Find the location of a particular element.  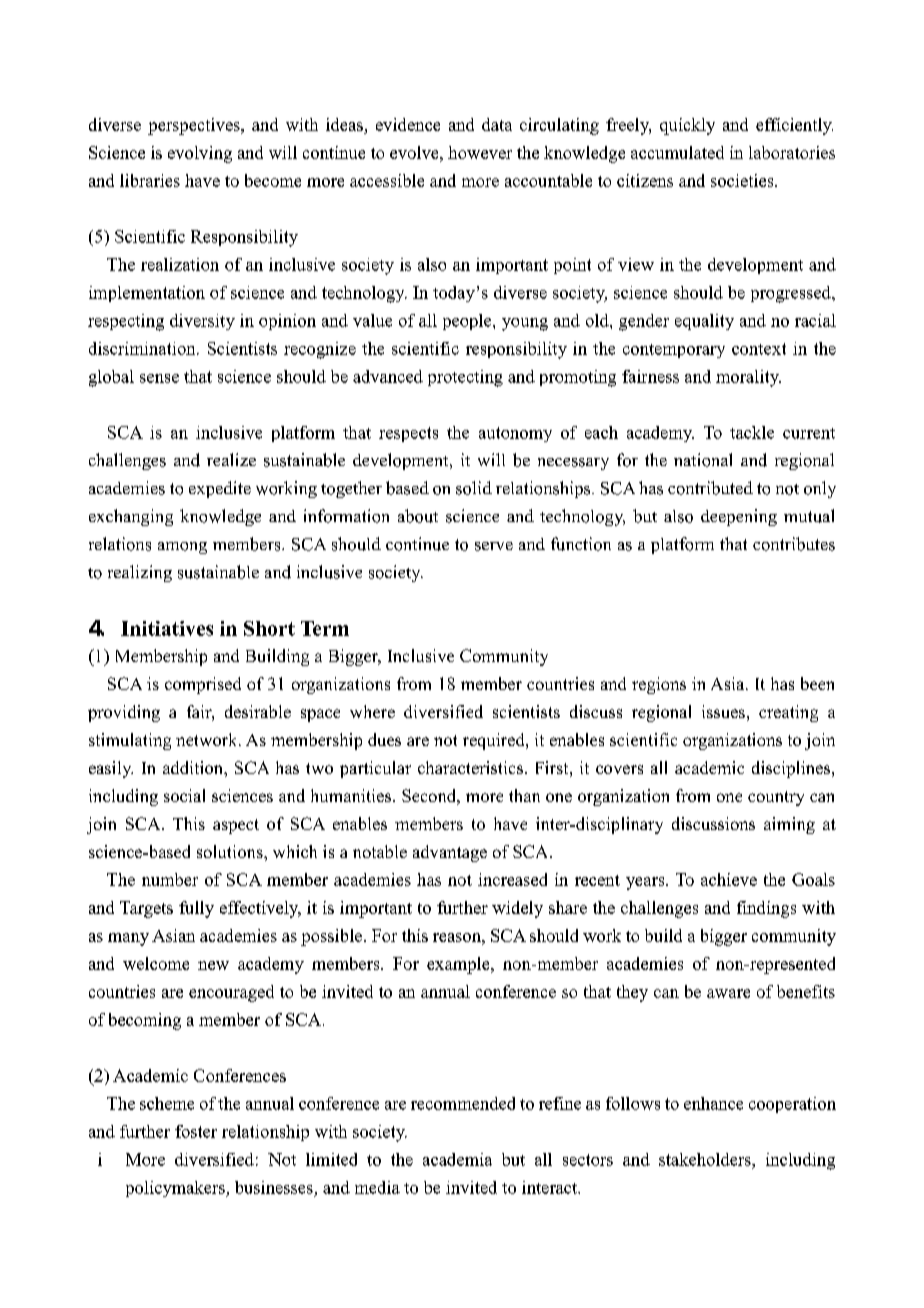

societies is located at coordinates (743, 180).
